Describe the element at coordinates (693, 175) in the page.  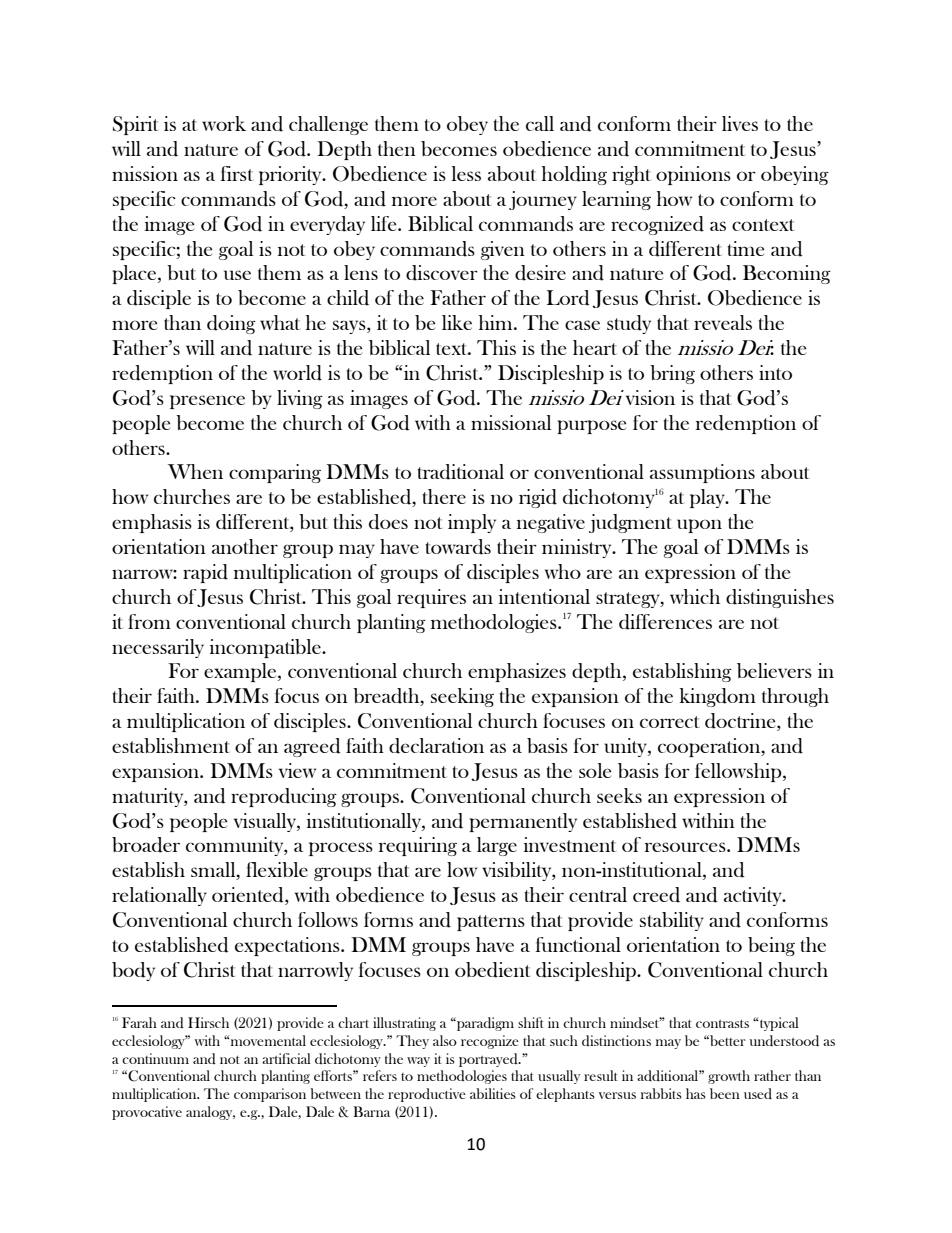
I see `opinions` at that location.
